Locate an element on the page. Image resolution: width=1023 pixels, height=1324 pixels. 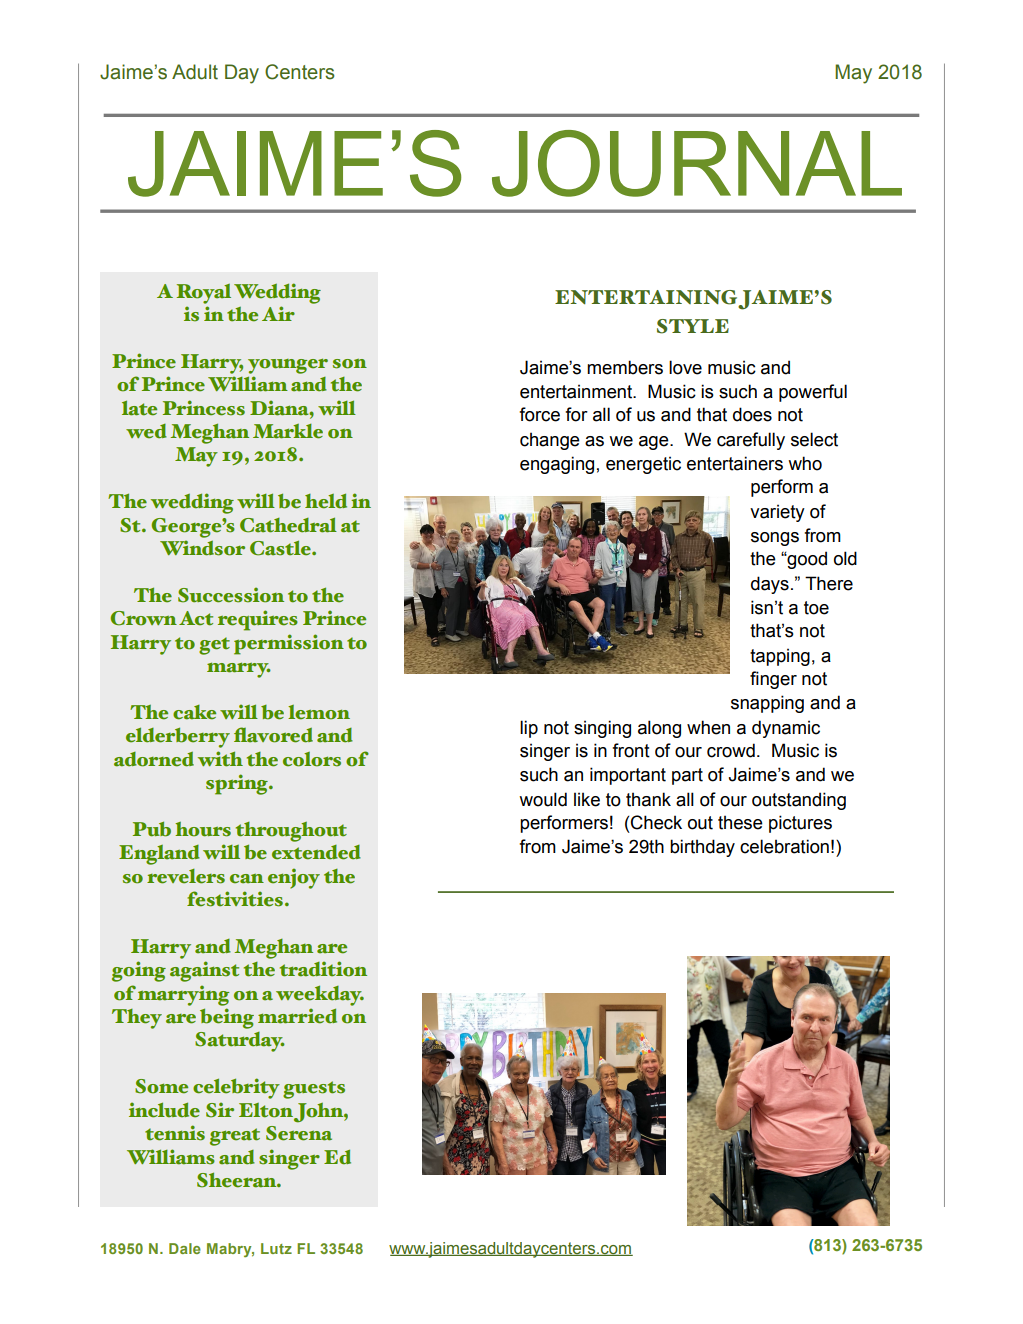
carefully is located at coordinates (751, 441).
